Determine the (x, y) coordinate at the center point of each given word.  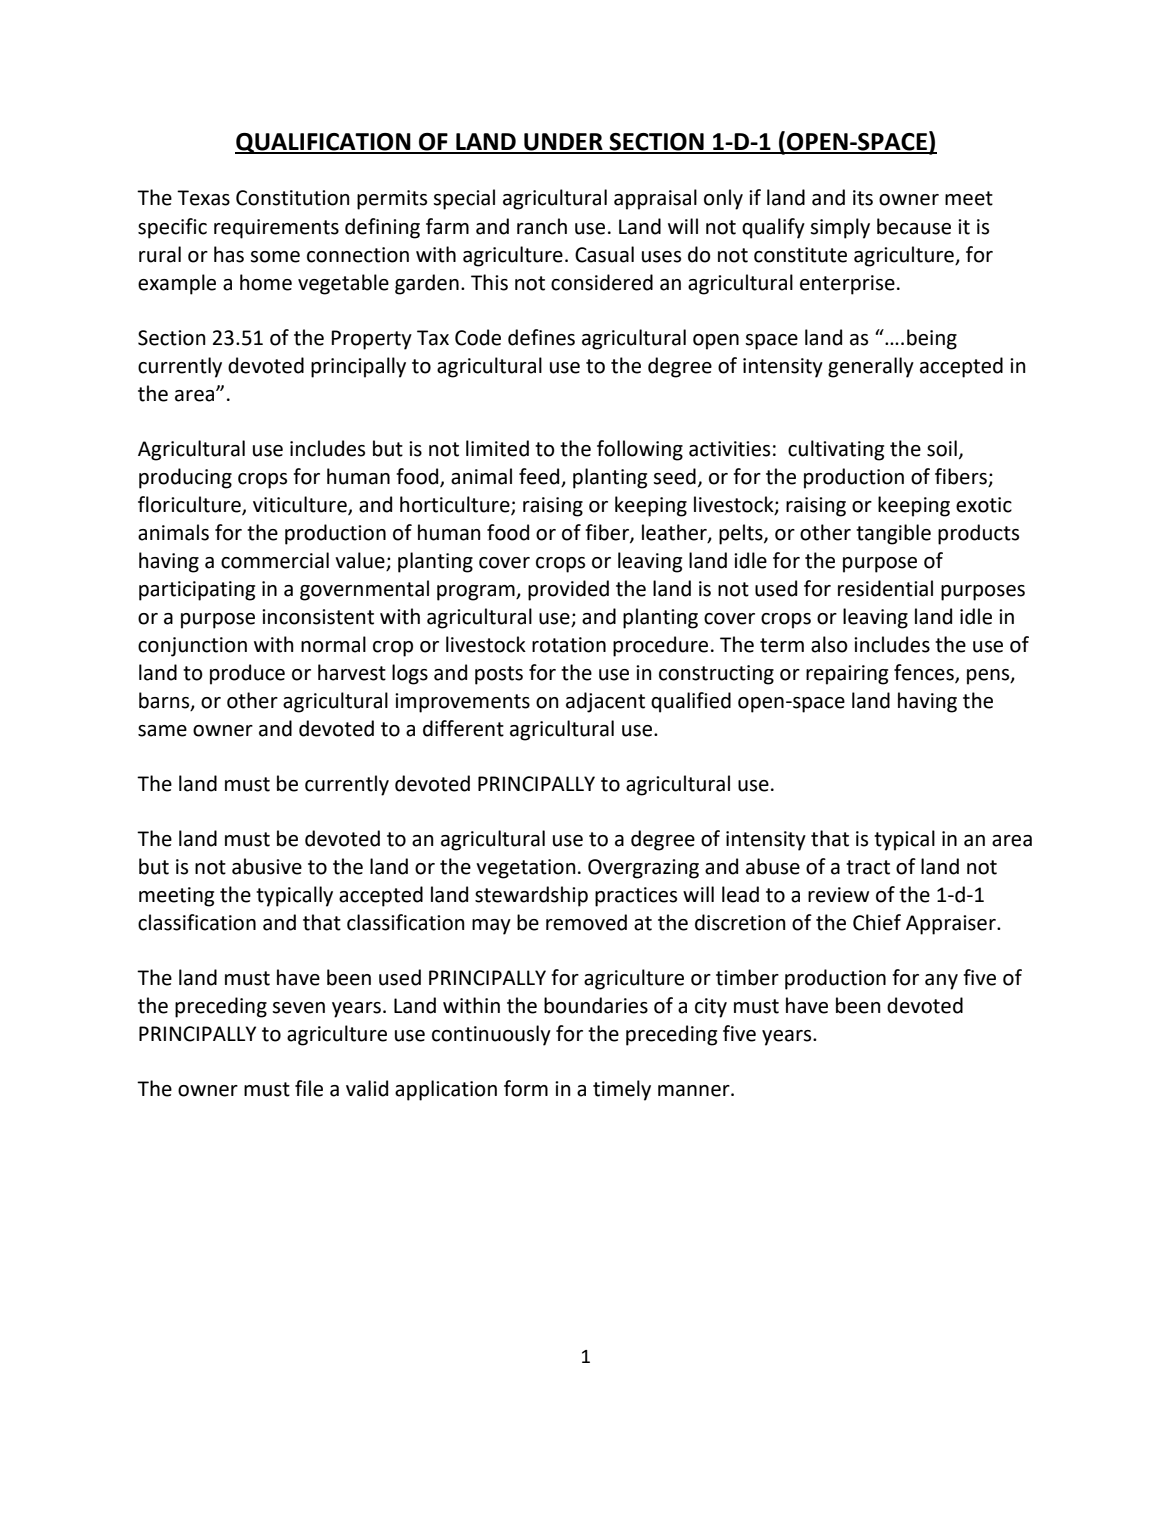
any (941, 982)
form (526, 1088)
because (914, 226)
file (309, 1088)
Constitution (293, 198)
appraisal (655, 199)
